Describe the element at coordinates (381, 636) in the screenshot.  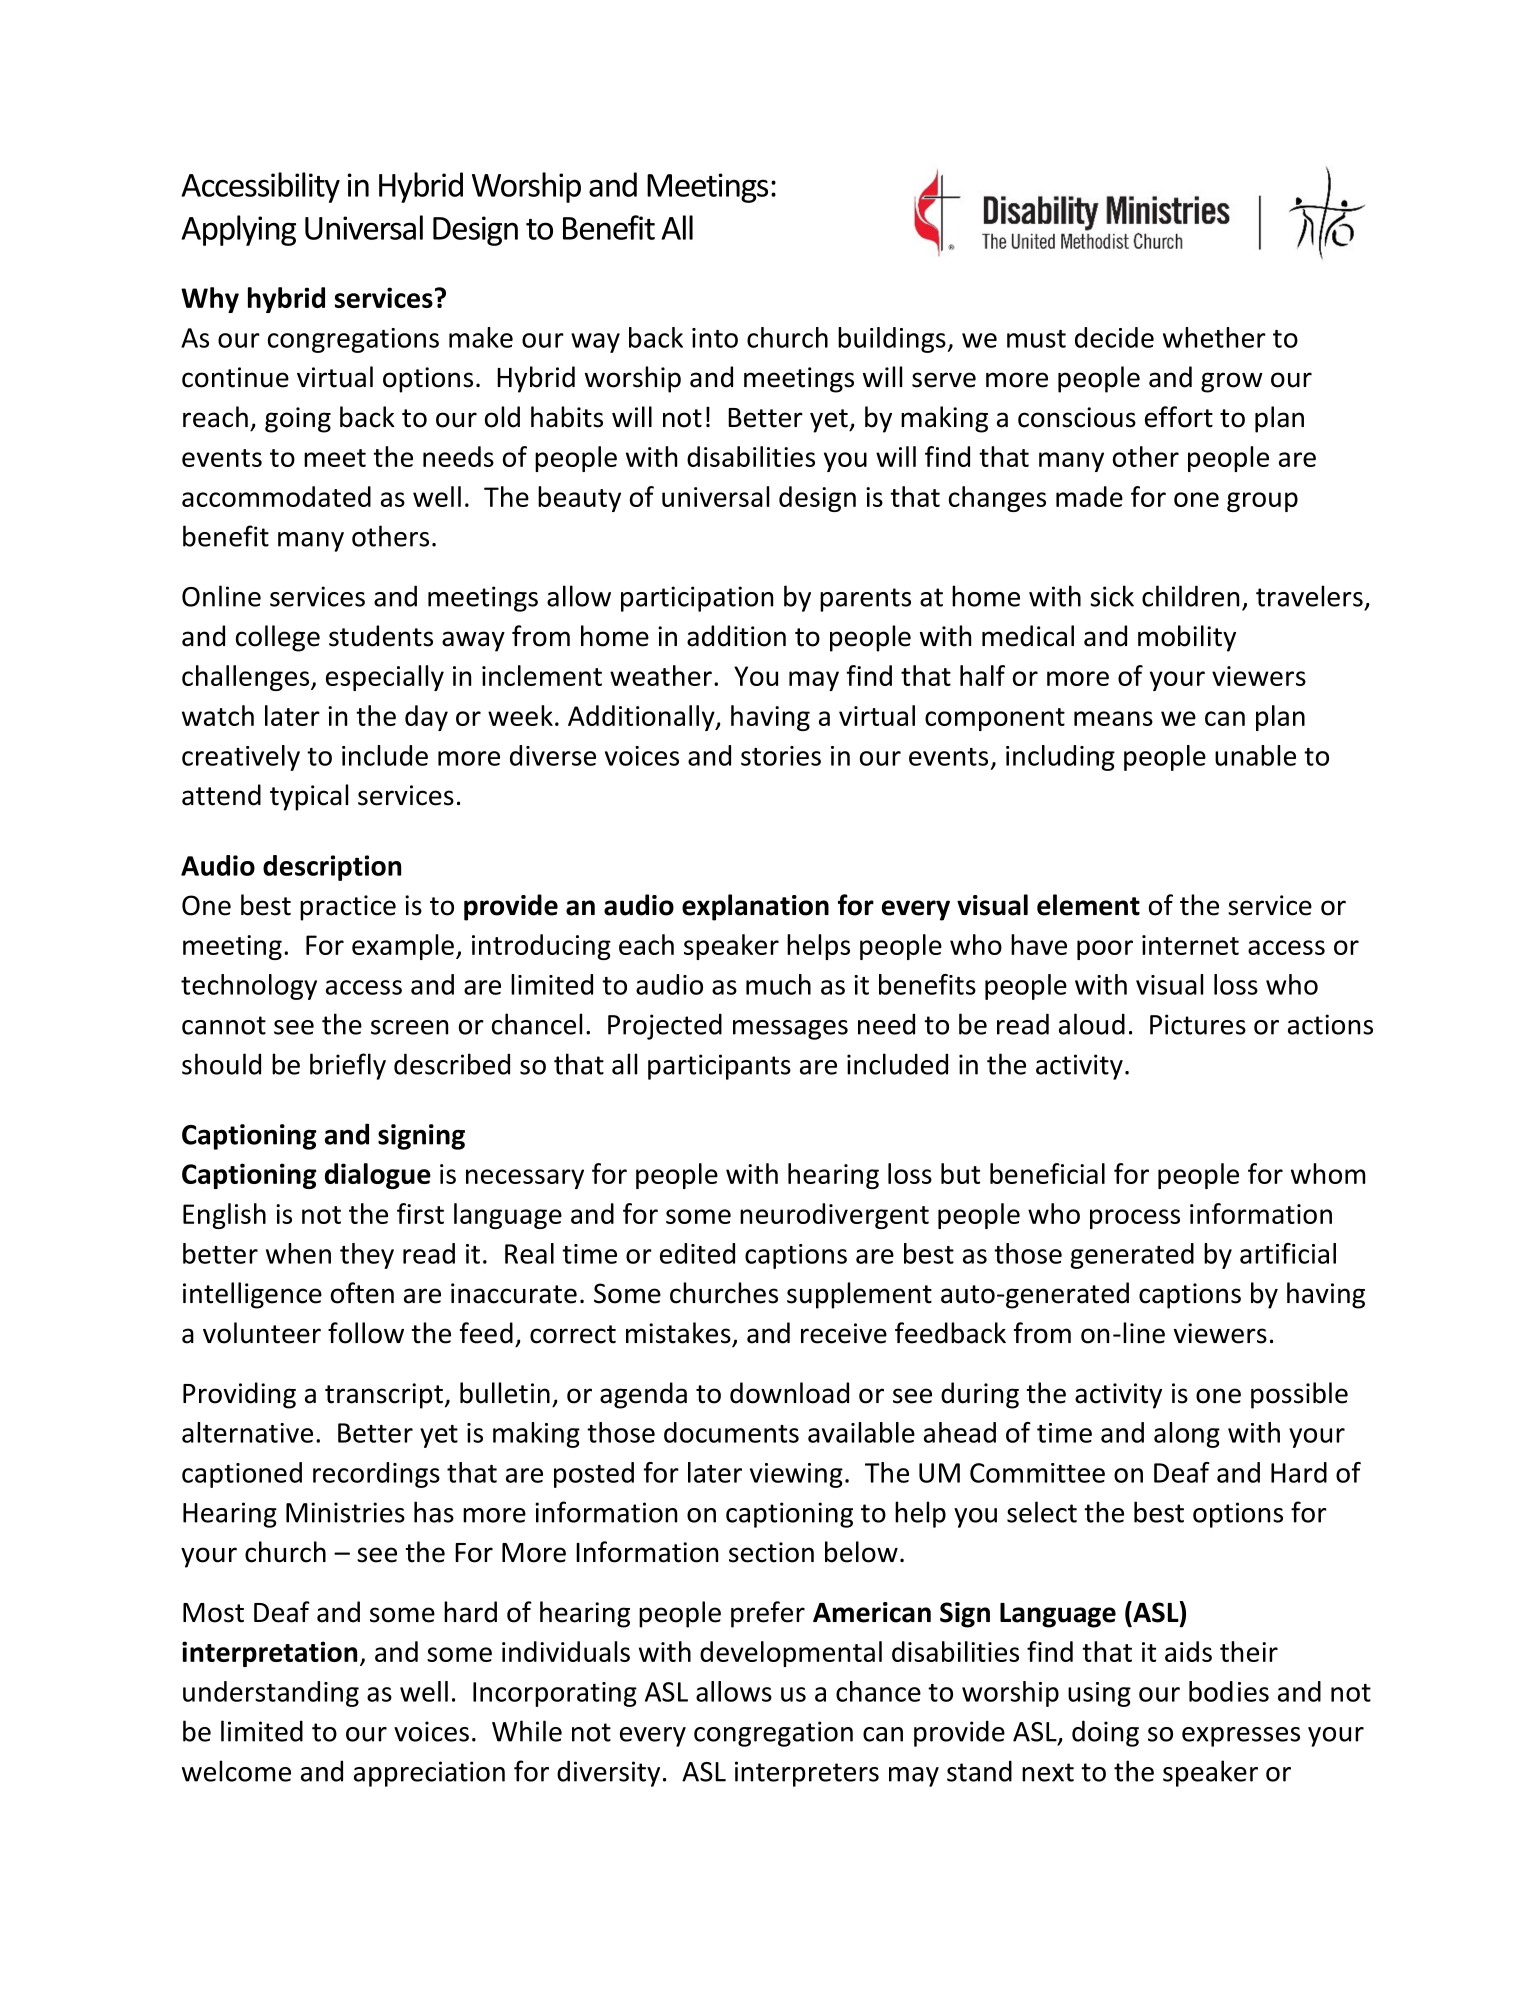
I see `students` at that location.
